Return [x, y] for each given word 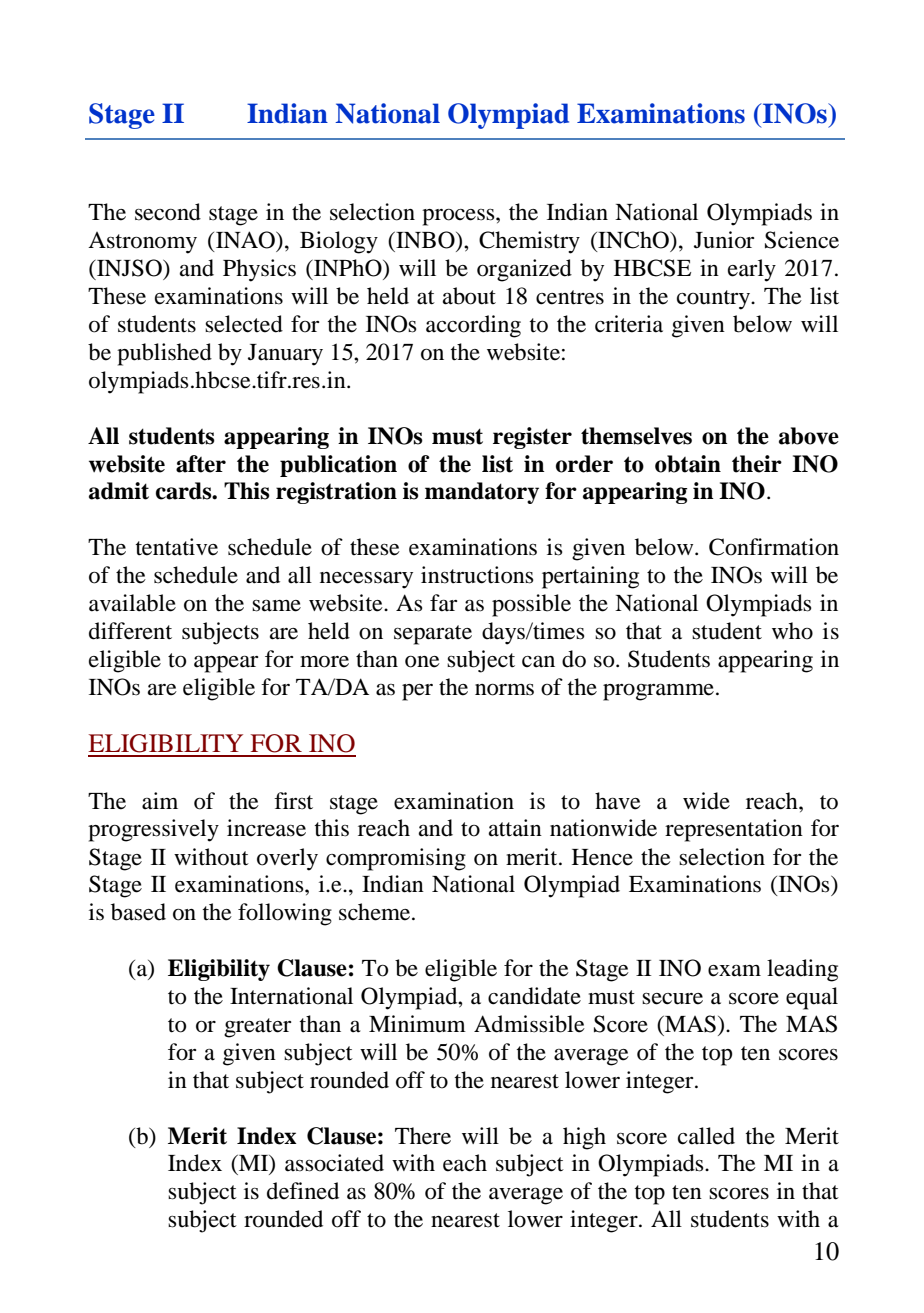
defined [303, 1191]
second [168, 212]
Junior [724, 240]
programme [658, 692]
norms [504, 690]
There [423, 1136]
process [459, 217]
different [130, 631]
